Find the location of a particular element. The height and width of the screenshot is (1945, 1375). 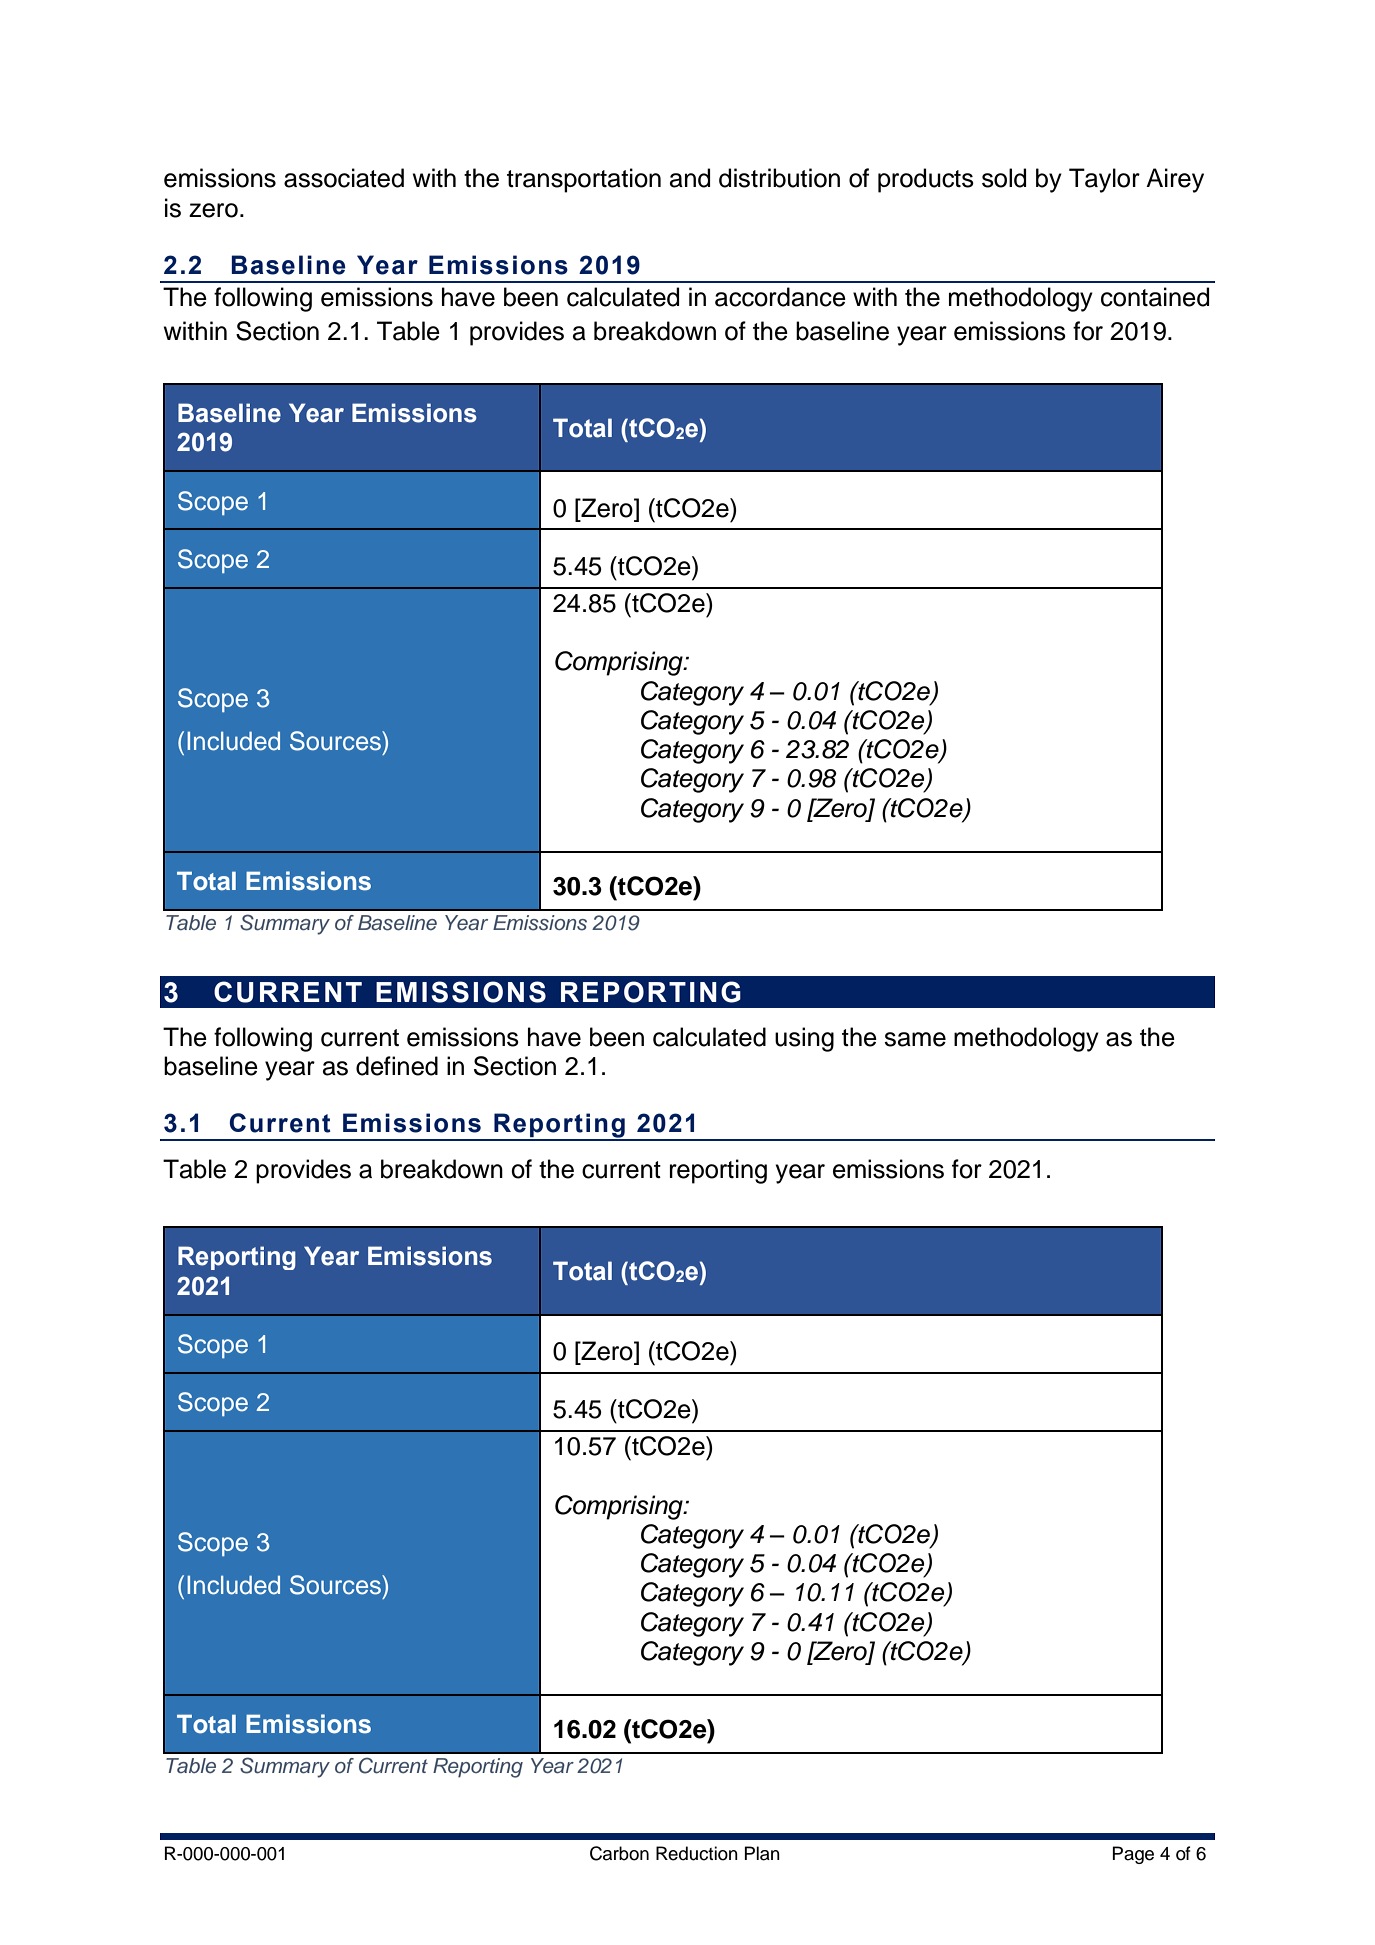

same is located at coordinates (915, 1039).
